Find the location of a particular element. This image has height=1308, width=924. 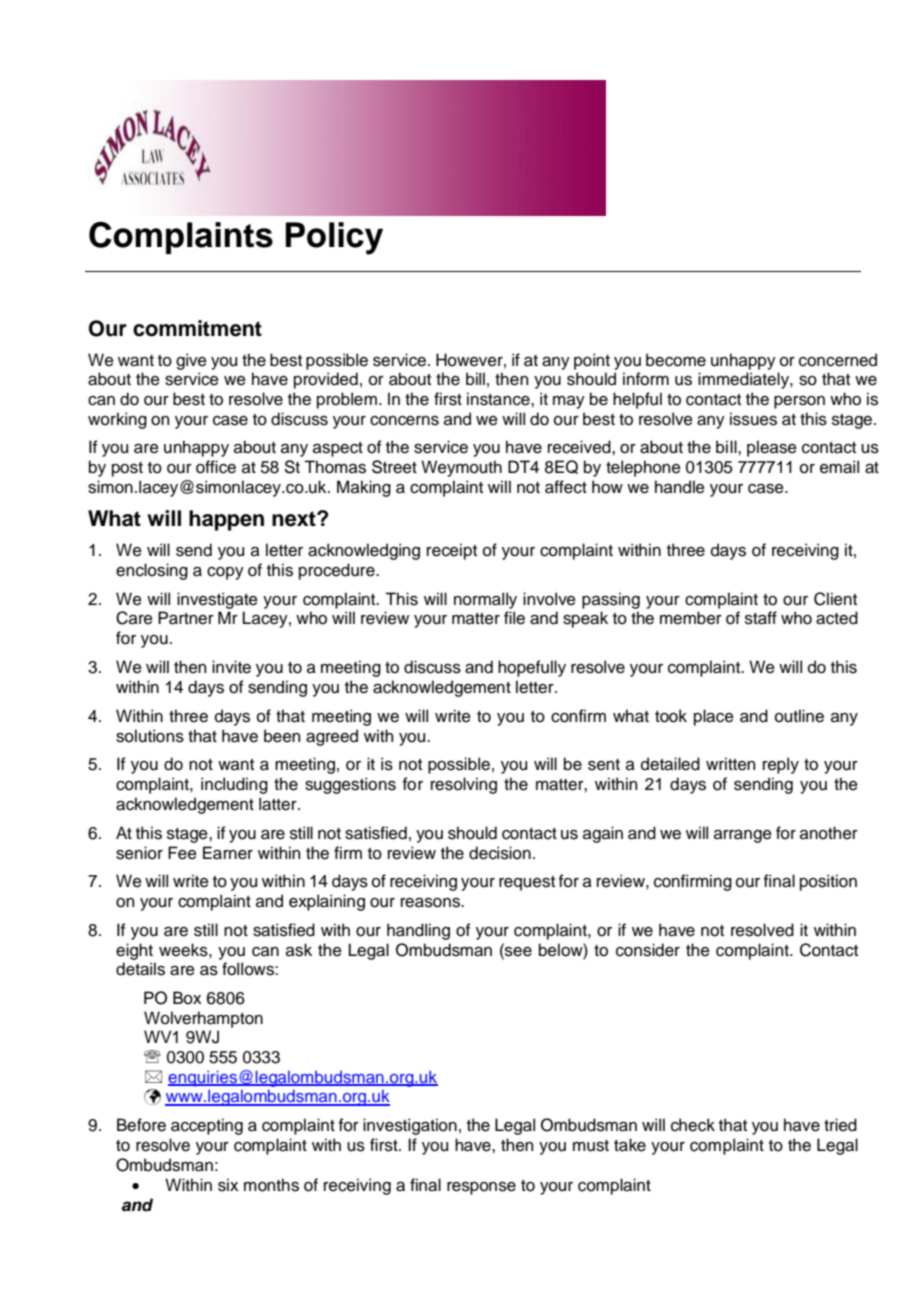

check is located at coordinates (693, 1125).
